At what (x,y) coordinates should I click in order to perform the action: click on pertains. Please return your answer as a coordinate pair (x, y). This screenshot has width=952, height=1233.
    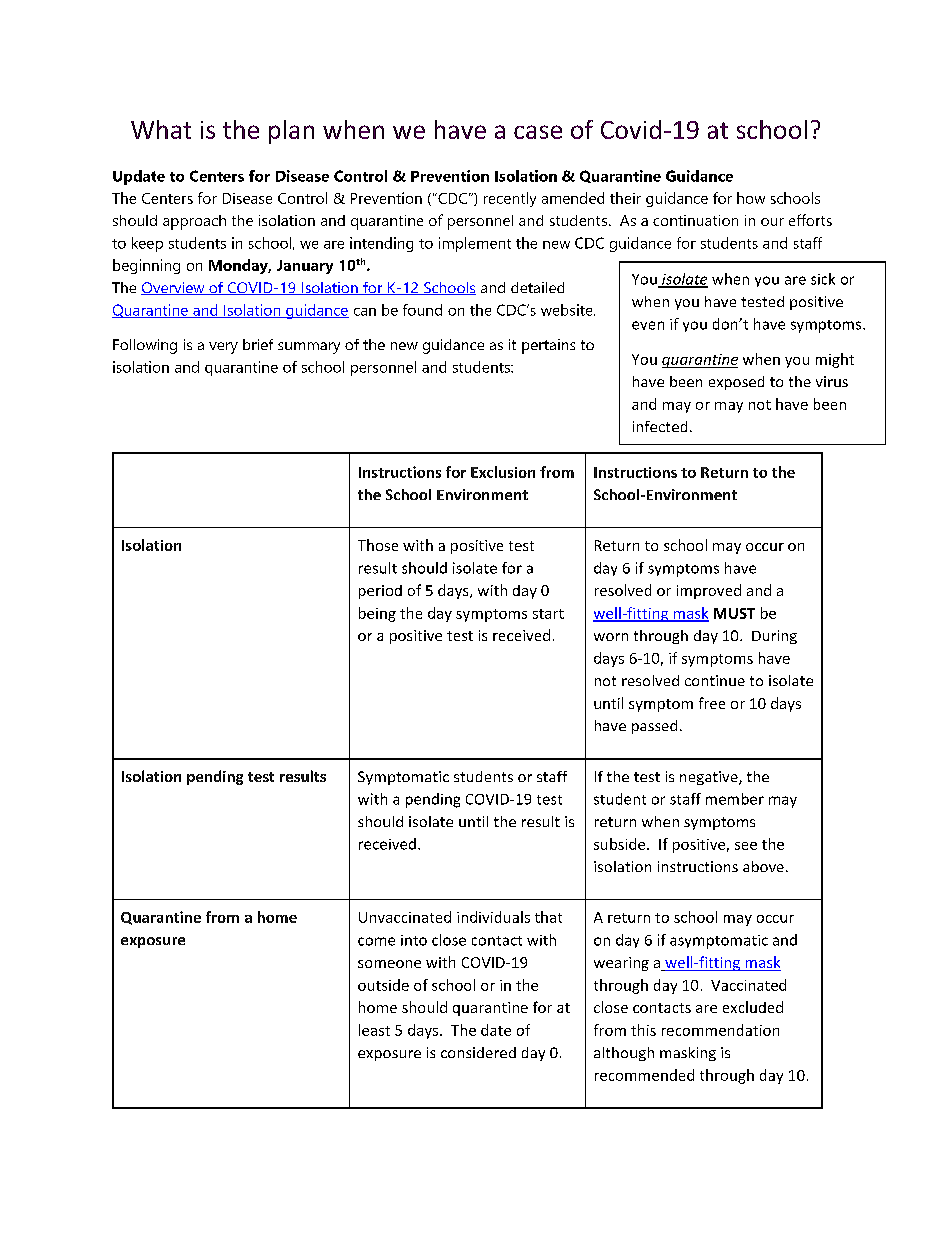
    Looking at the image, I should click on (548, 346).
